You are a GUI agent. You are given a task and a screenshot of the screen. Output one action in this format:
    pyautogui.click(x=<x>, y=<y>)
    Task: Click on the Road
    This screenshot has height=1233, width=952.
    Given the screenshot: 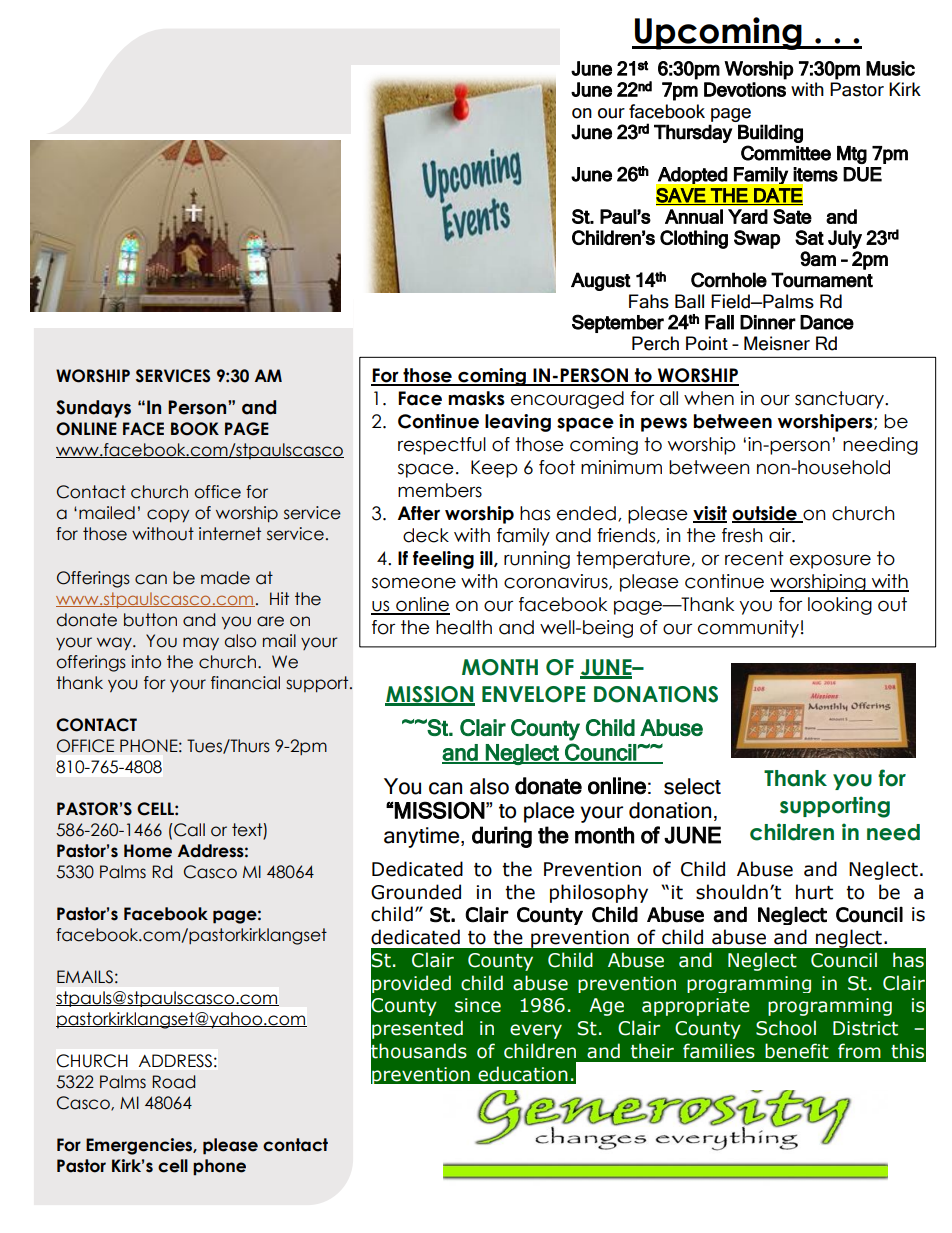 What is the action you would take?
    pyautogui.click(x=173, y=1082)
